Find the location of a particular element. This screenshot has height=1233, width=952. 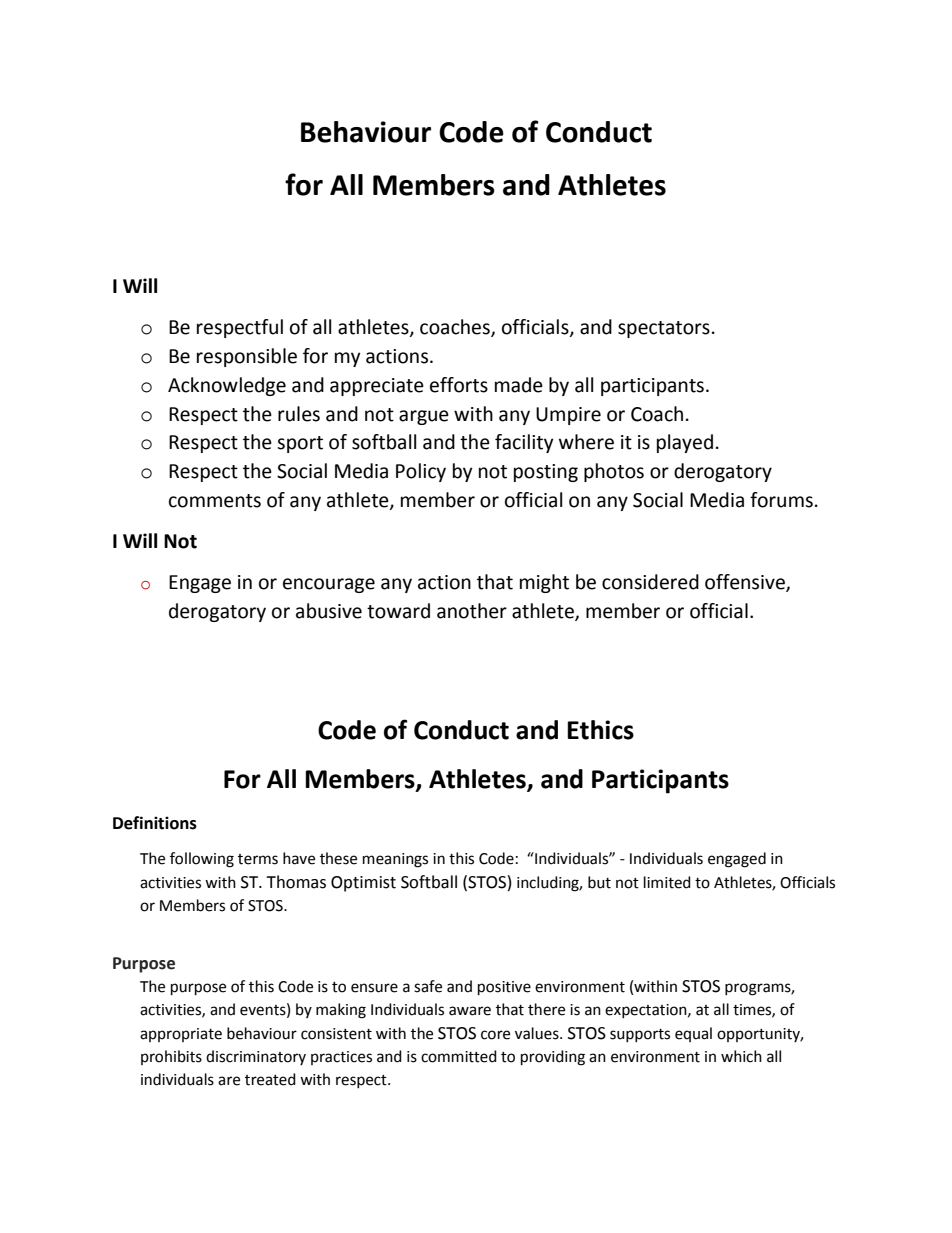

committed is located at coordinates (459, 1056).
